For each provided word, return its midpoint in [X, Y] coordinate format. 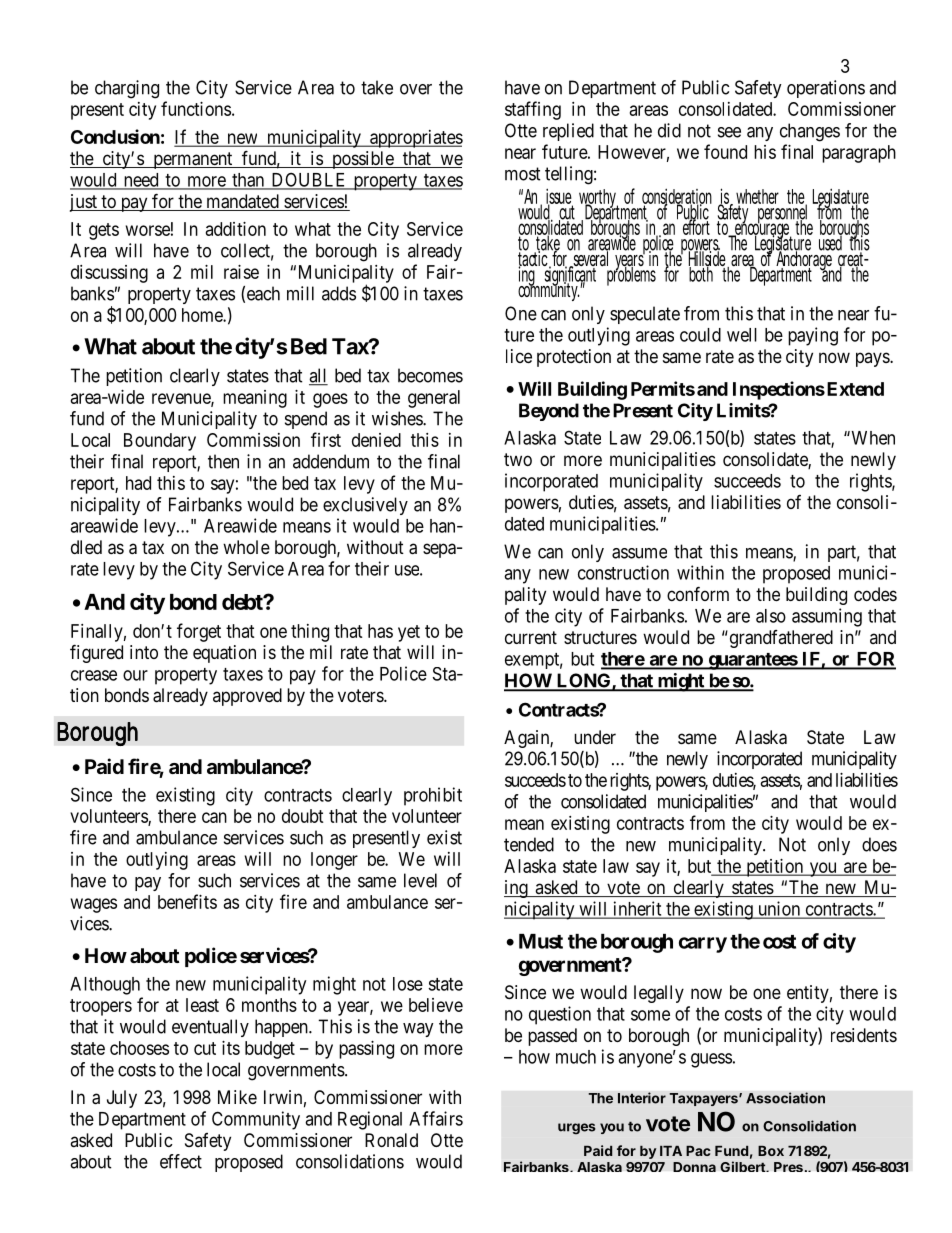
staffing [533, 110]
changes [810, 132]
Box [771, 1151]
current [531, 637]
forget [199, 632]
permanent [193, 160]
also [771, 616]
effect [181, 1161]
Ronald [391, 1140]
